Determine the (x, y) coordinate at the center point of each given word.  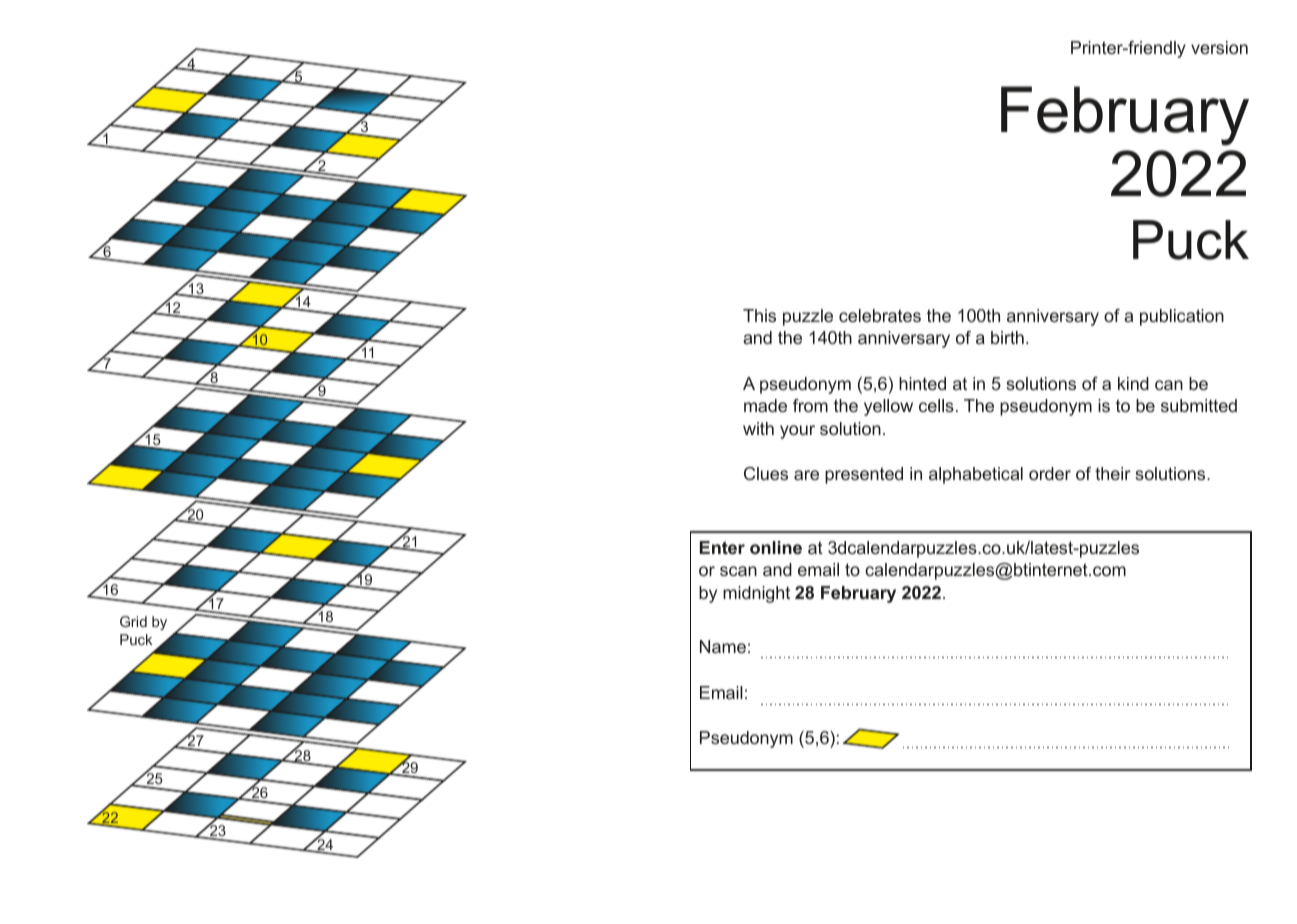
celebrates (880, 315)
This (759, 315)
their (1113, 473)
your (797, 432)
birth (1007, 337)
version (1219, 47)
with (758, 428)
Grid (133, 621)
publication (1182, 317)
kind (1133, 383)
